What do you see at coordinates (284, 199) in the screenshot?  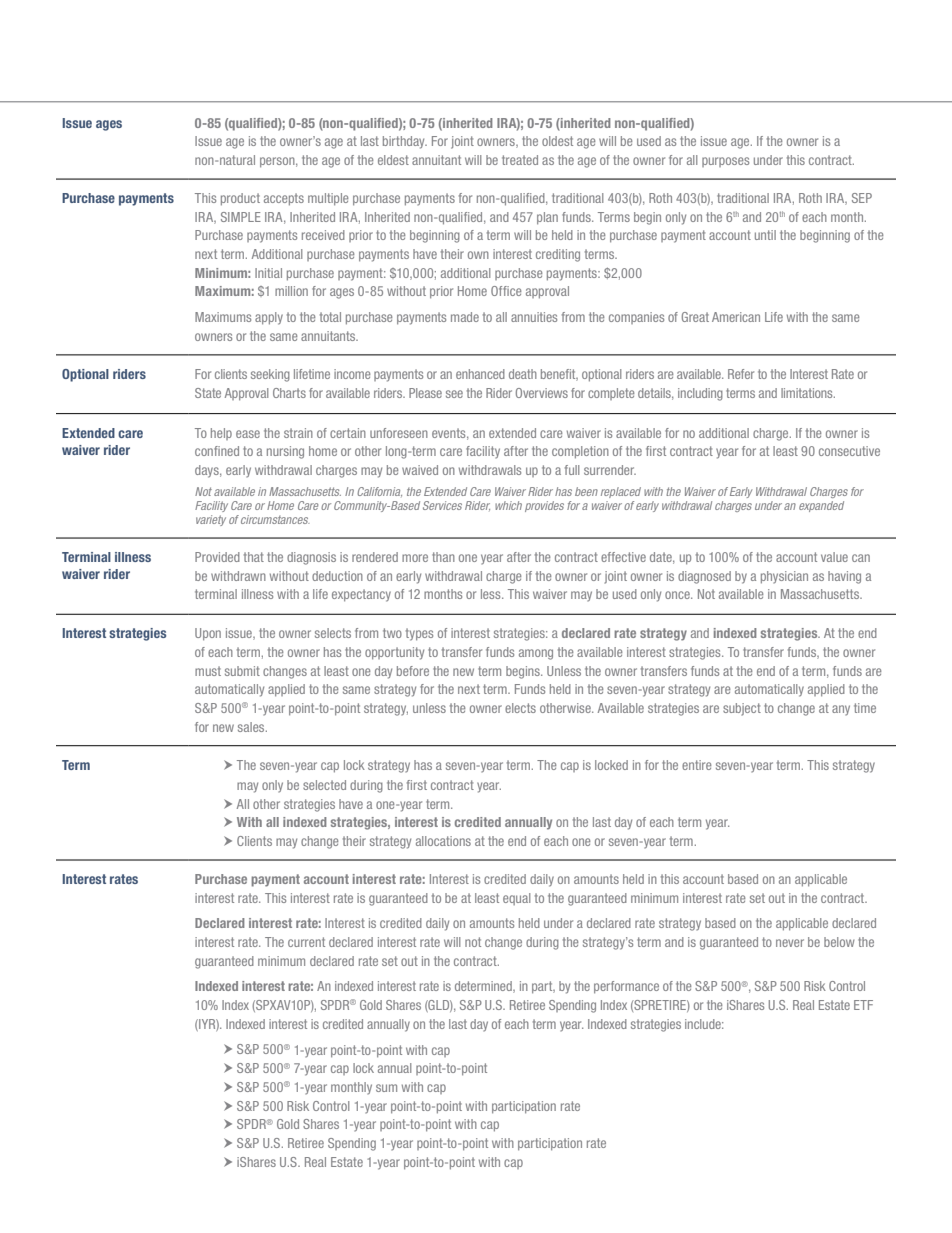 I see `accepts` at bounding box center [284, 199].
